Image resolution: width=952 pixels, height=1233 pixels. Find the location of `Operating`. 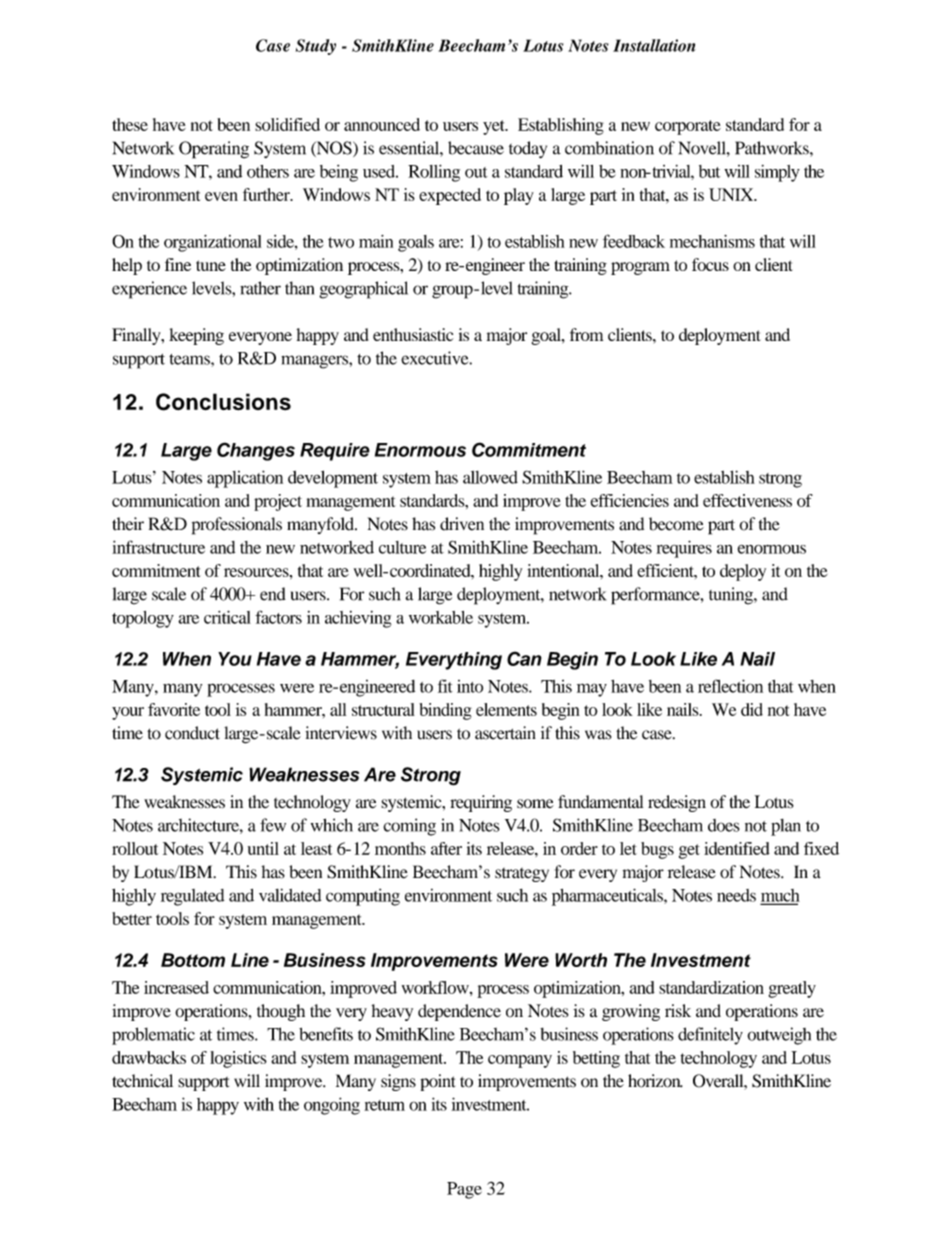

Operating is located at coordinates (214, 150).
